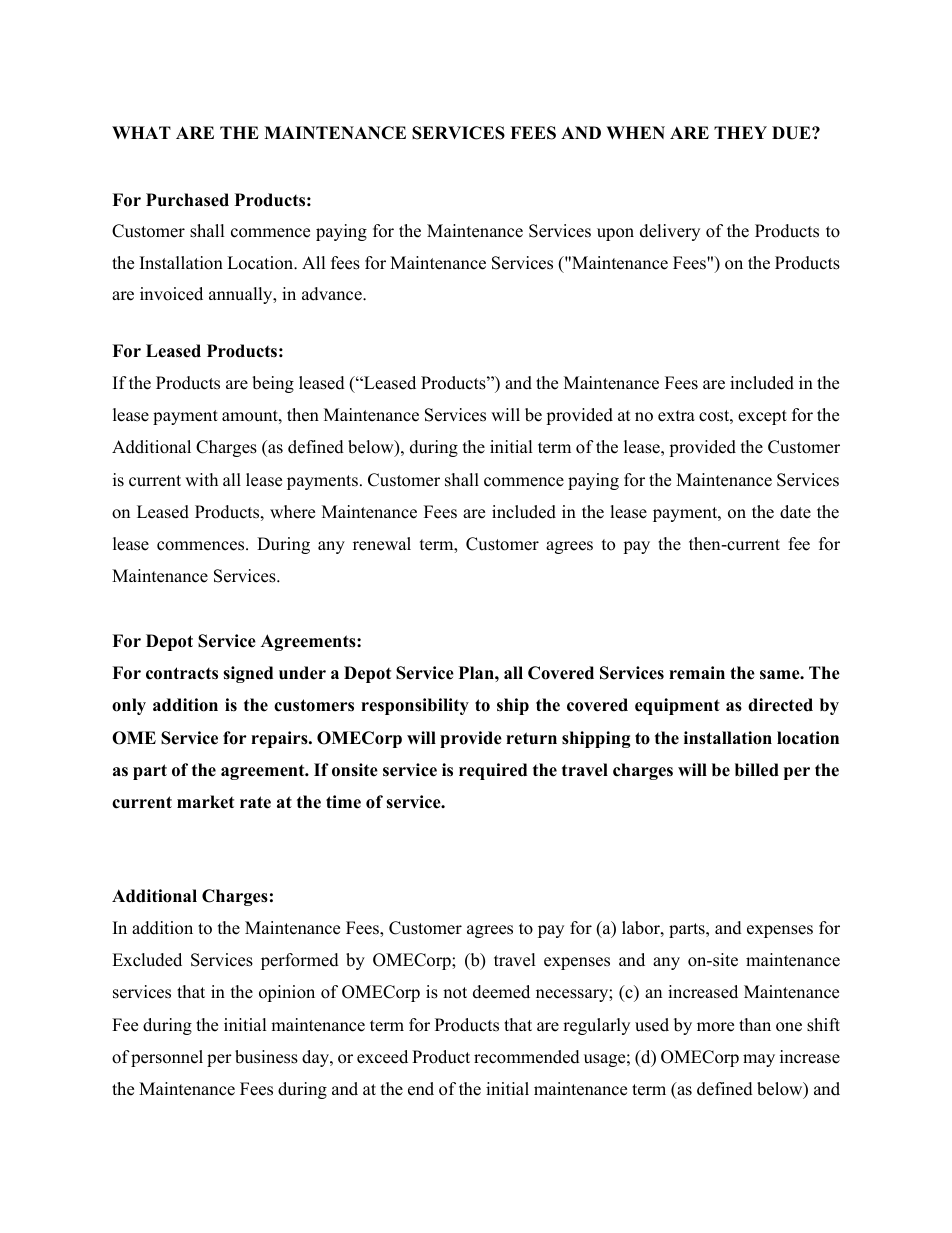 Image resolution: width=952 pixels, height=1233 pixels. What do you see at coordinates (382, 544) in the document?
I see `renewal` at bounding box center [382, 544].
